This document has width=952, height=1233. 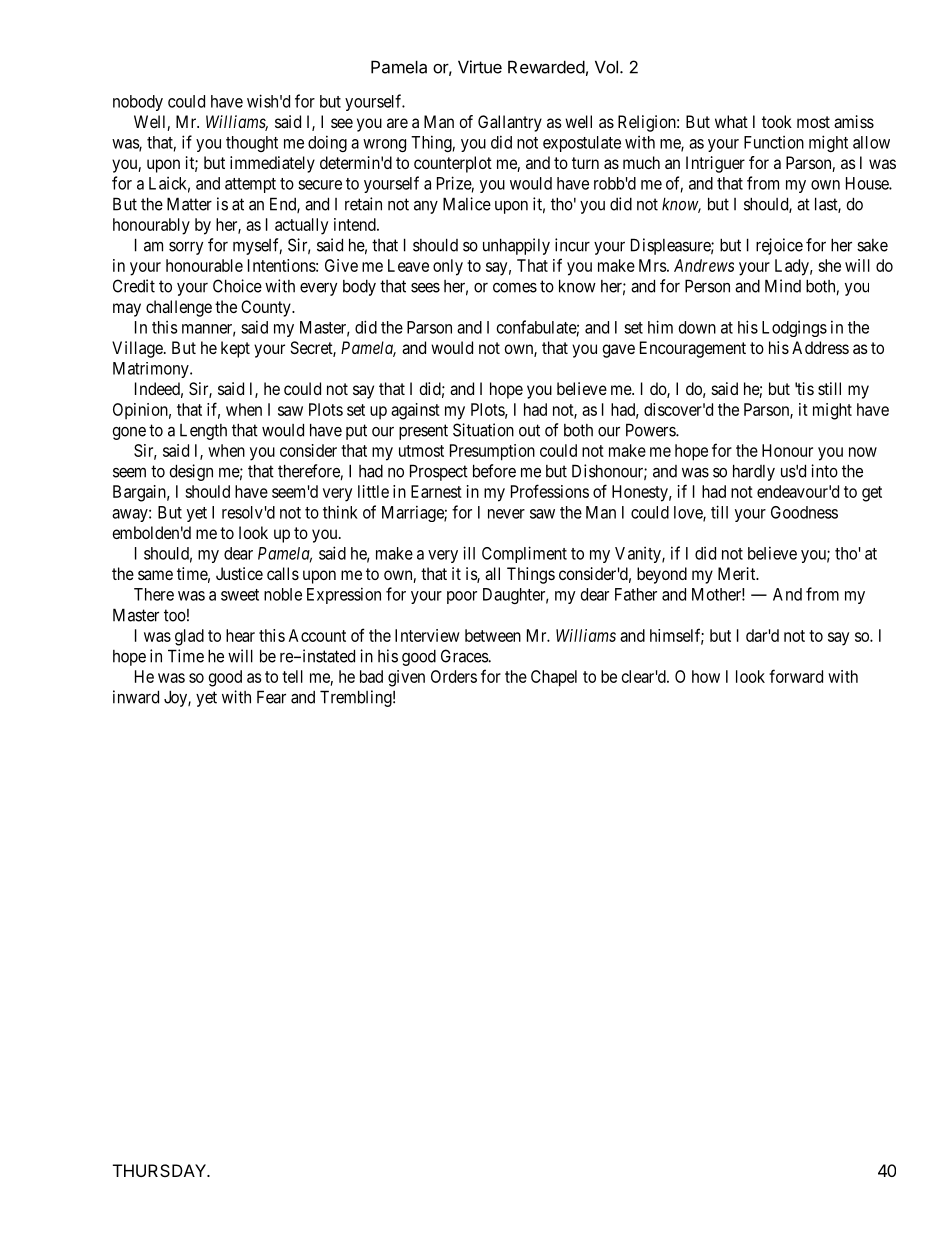 I want to click on Orders, so click(x=454, y=676).
